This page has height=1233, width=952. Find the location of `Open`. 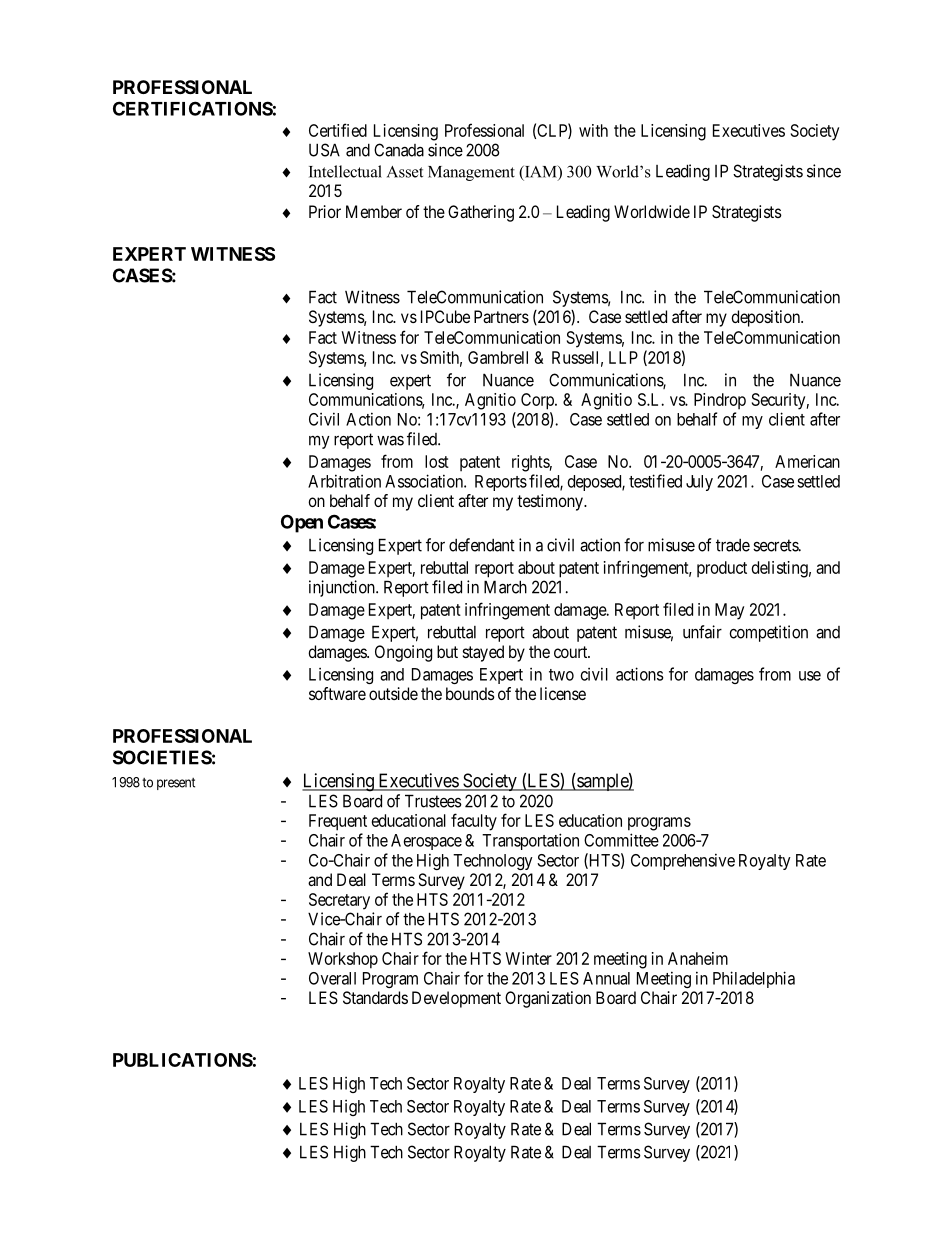

Open is located at coordinates (302, 523).
